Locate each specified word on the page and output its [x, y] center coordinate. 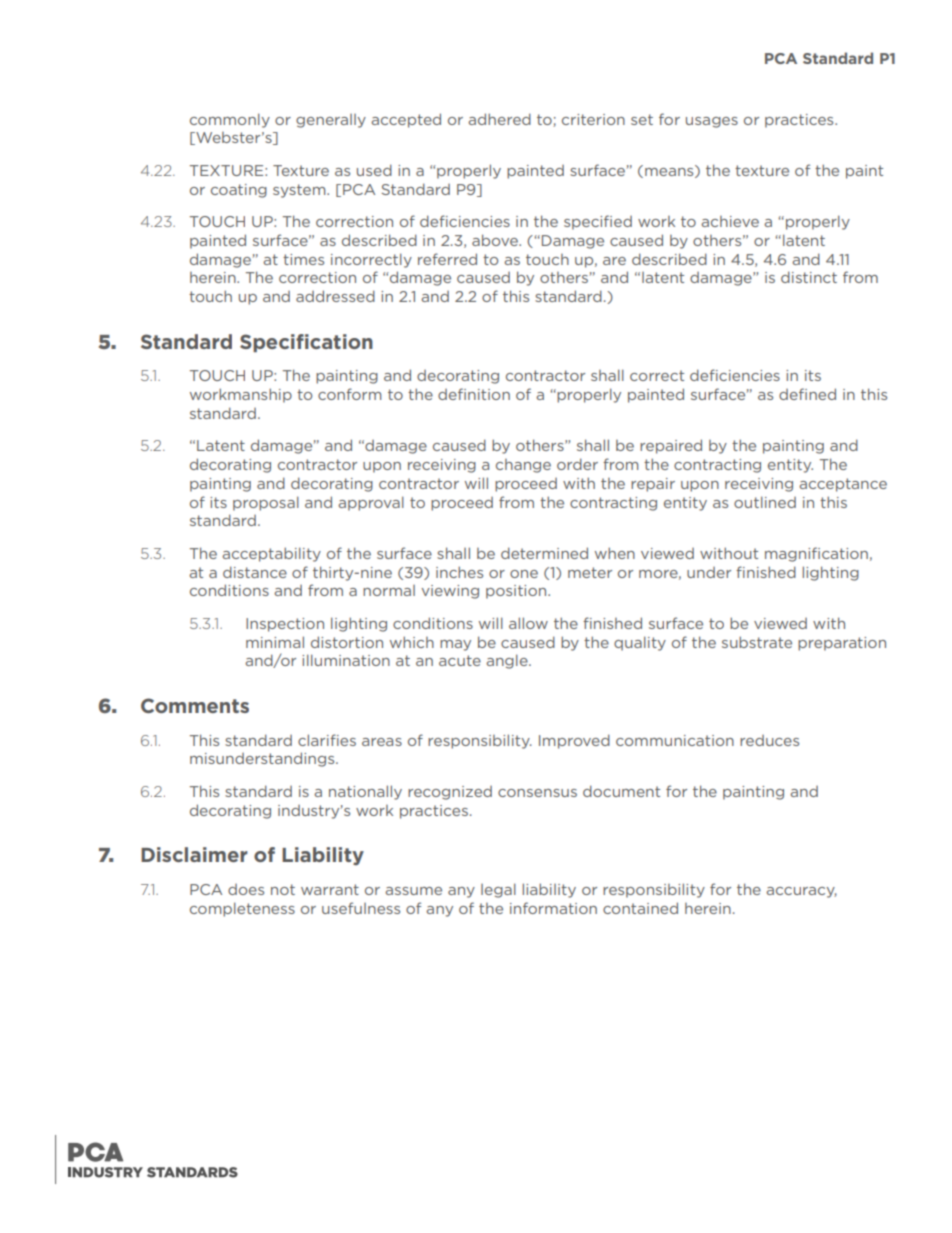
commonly [230, 120]
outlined [765, 502]
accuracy [801, 892]
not [283, 889]
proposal [266, 503]
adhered [499, 119]
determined [544, 553]
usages [712, 122]
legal [498, 890]
